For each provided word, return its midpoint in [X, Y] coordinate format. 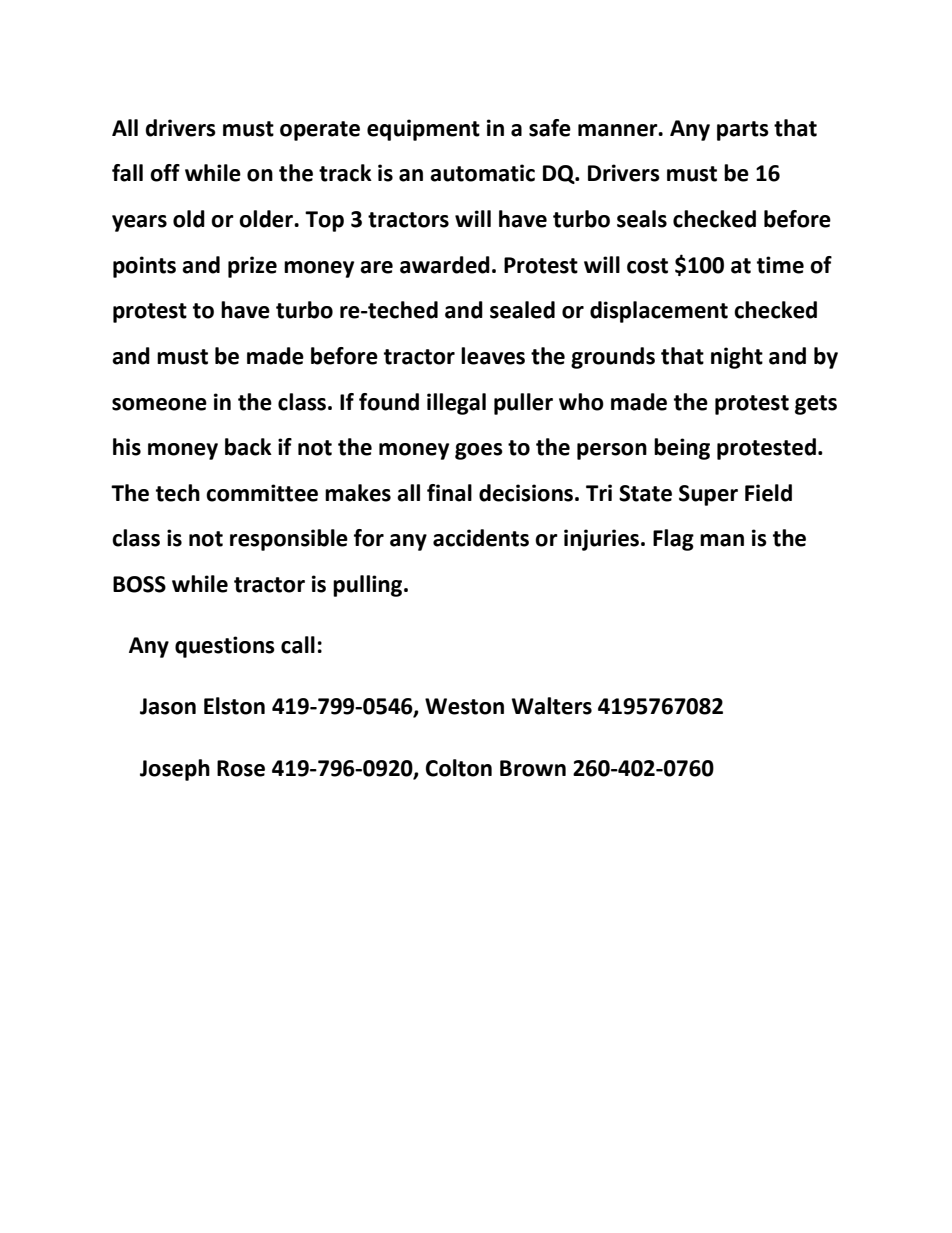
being [682, 449]
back [248, 447]
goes [479, 451]
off [165, 173]
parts [743, 131]
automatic [482, 173]
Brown [533, 768]
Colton [459, 768]
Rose [241, 768]
